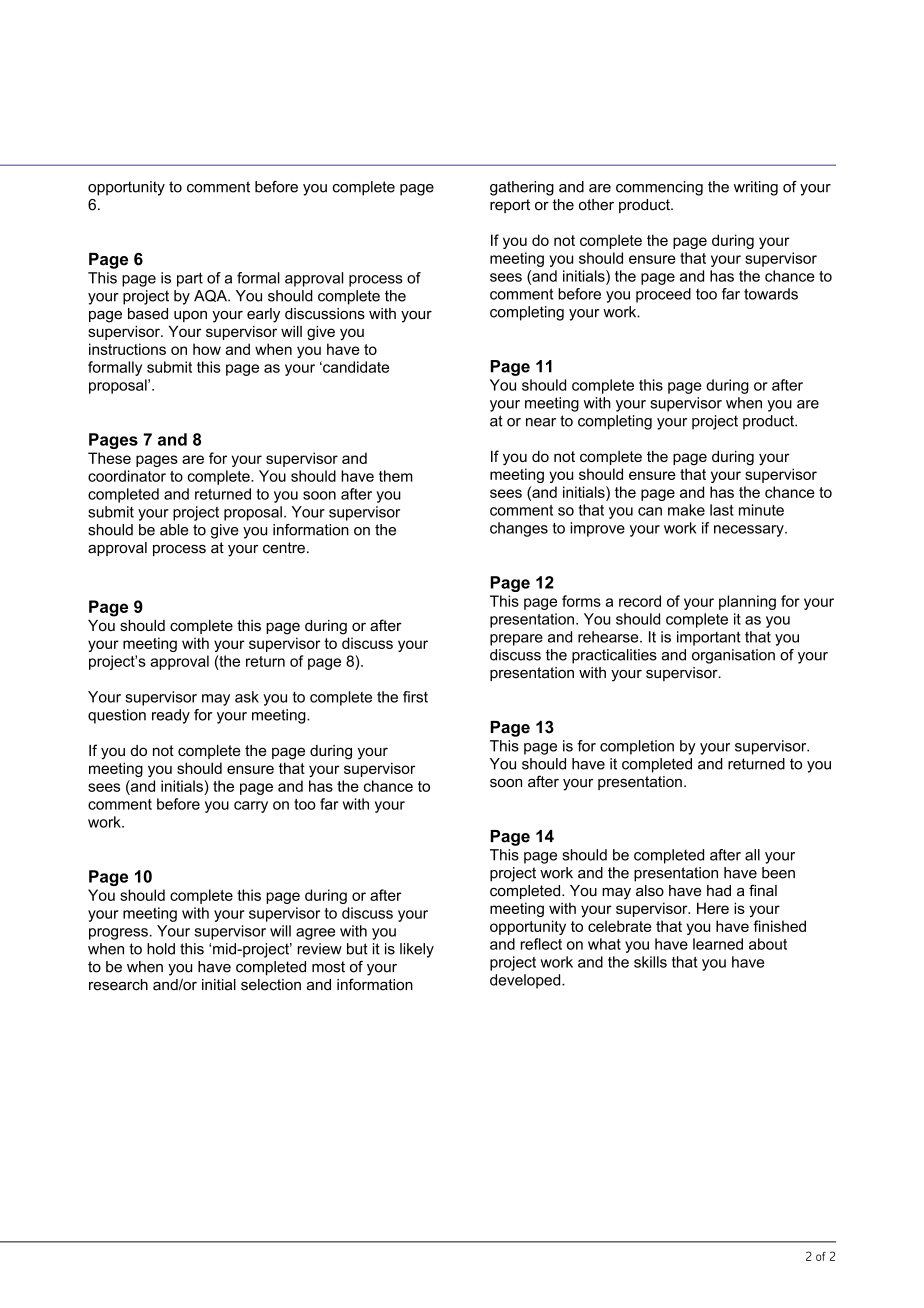 The height and width of the screenshot is (1308, 924). I want to click on ready, so click(171, 716).
